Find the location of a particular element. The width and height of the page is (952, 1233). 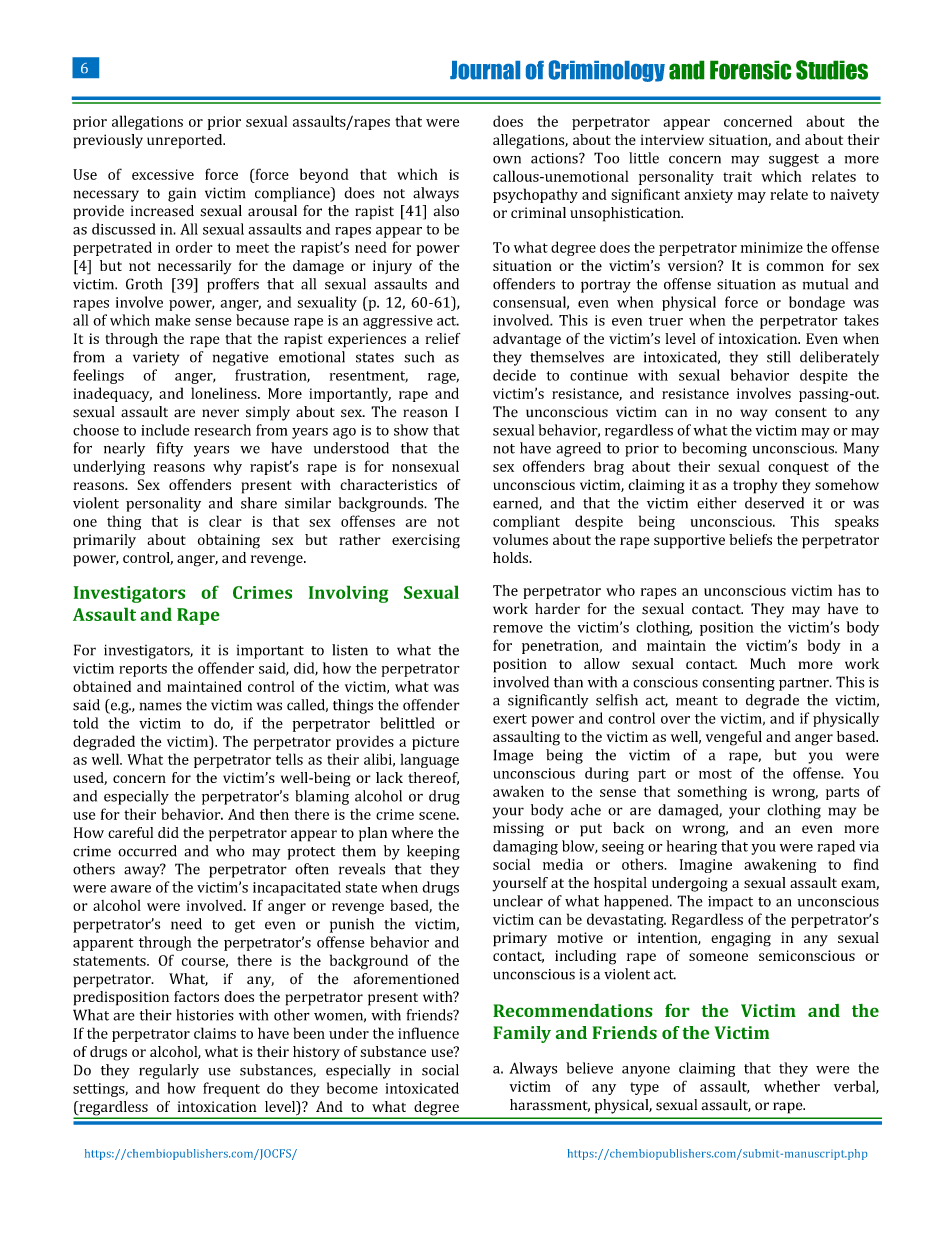

Journal is located at coordinates (485, 70).
